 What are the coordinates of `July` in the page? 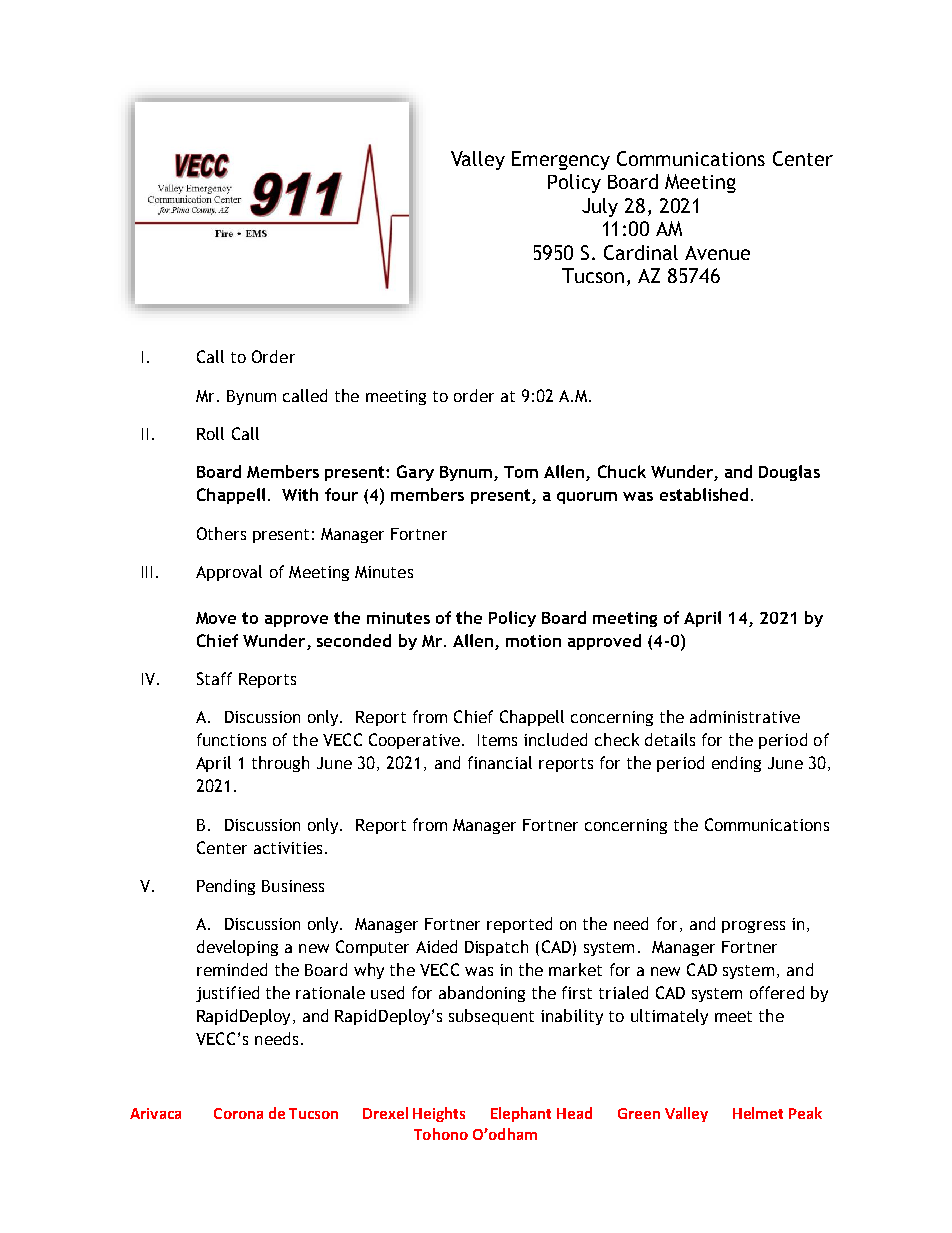 It's located at (600, 207).
